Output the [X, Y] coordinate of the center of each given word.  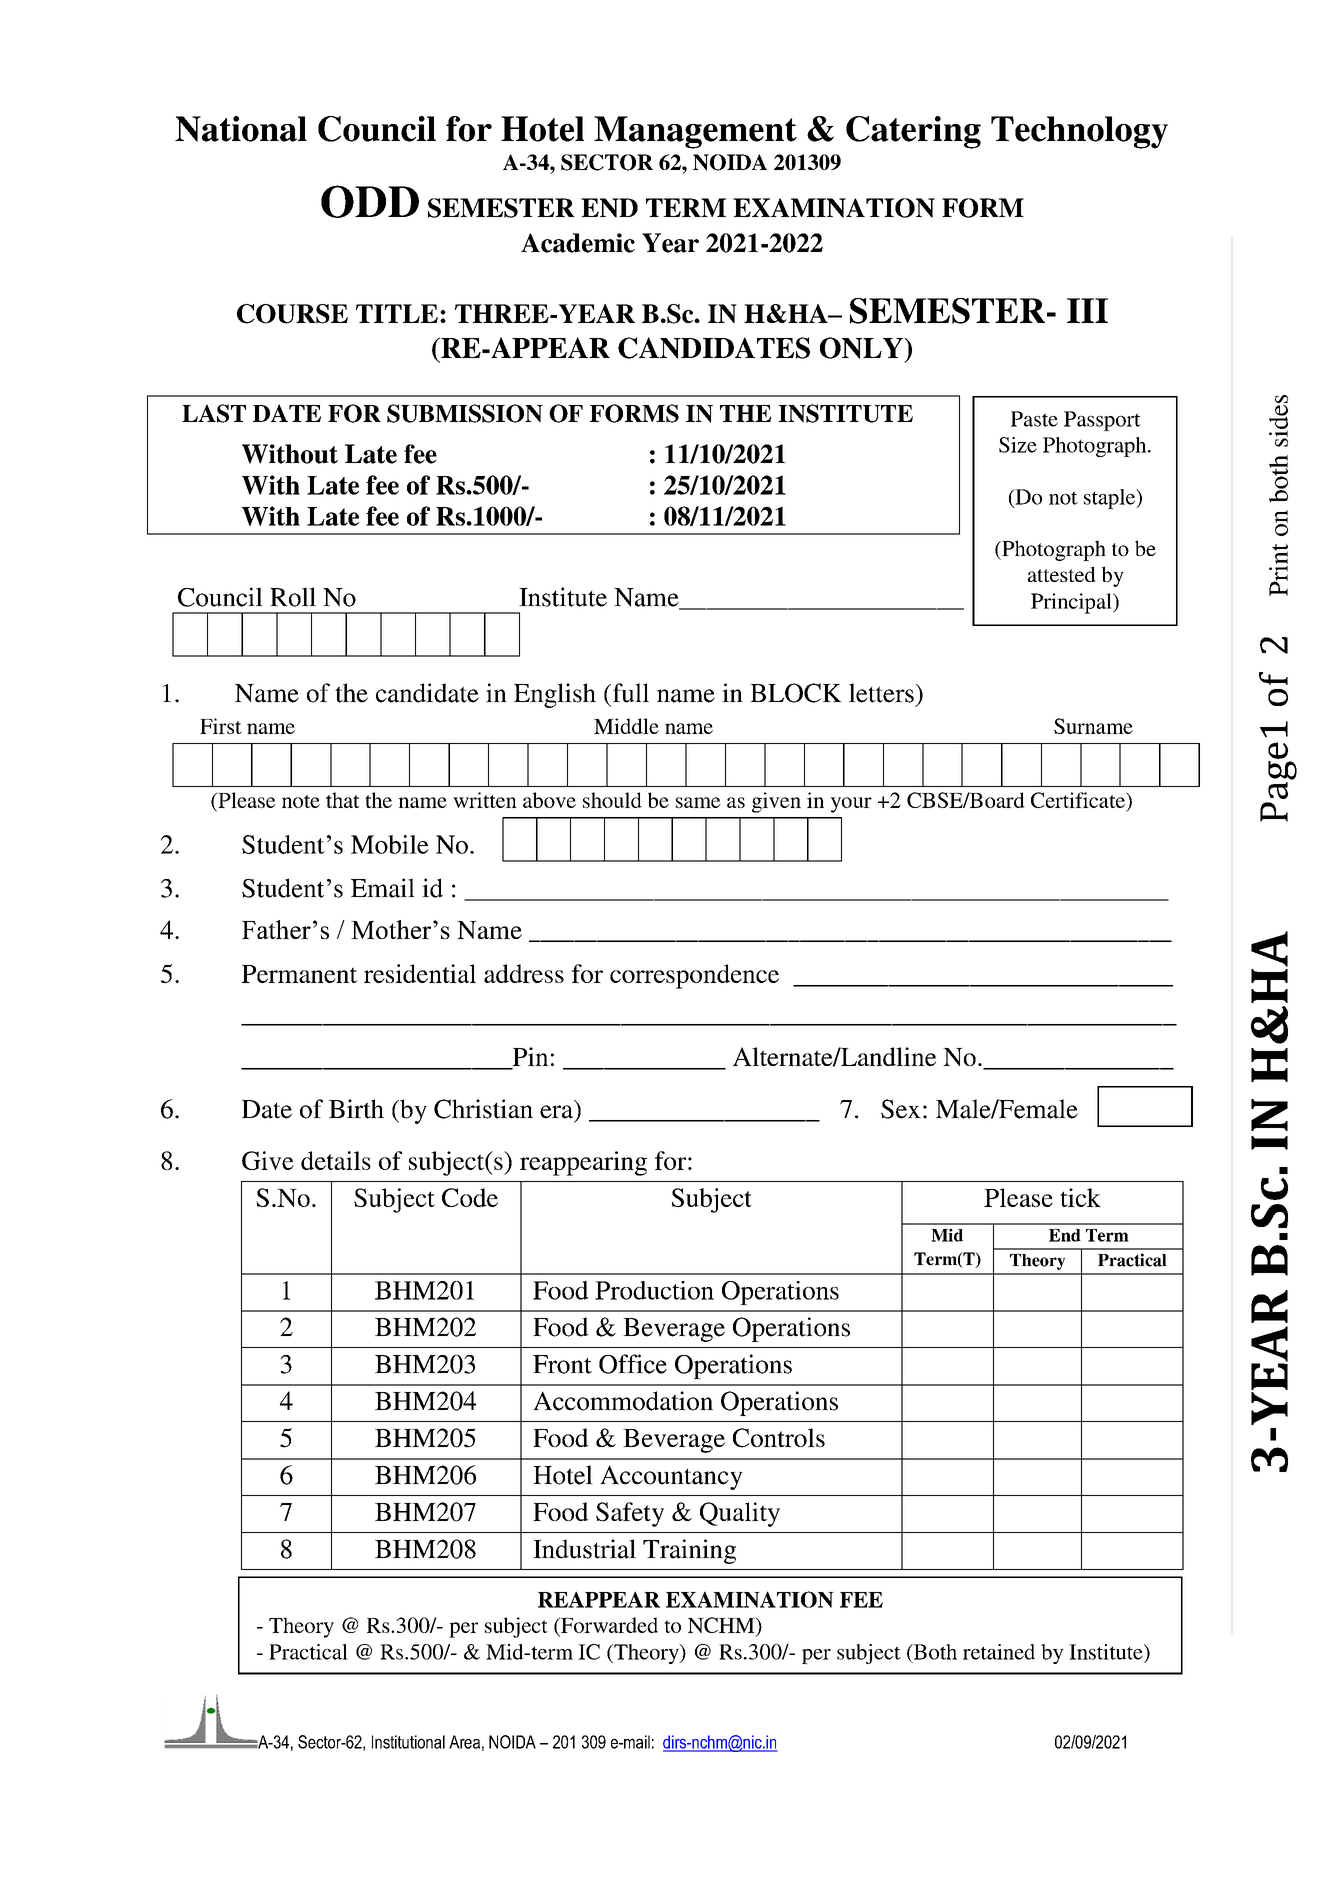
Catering [913, 132]
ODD [370, 201]
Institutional [408, 1742]
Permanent [299, 974]
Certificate [1079, 800]
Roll [293, 597]
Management [695, 132]
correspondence [694, 976]
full [629, 693]
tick [1080, 1197]
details [336, 1160]
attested [1062, 574]
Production [654, 1290]
